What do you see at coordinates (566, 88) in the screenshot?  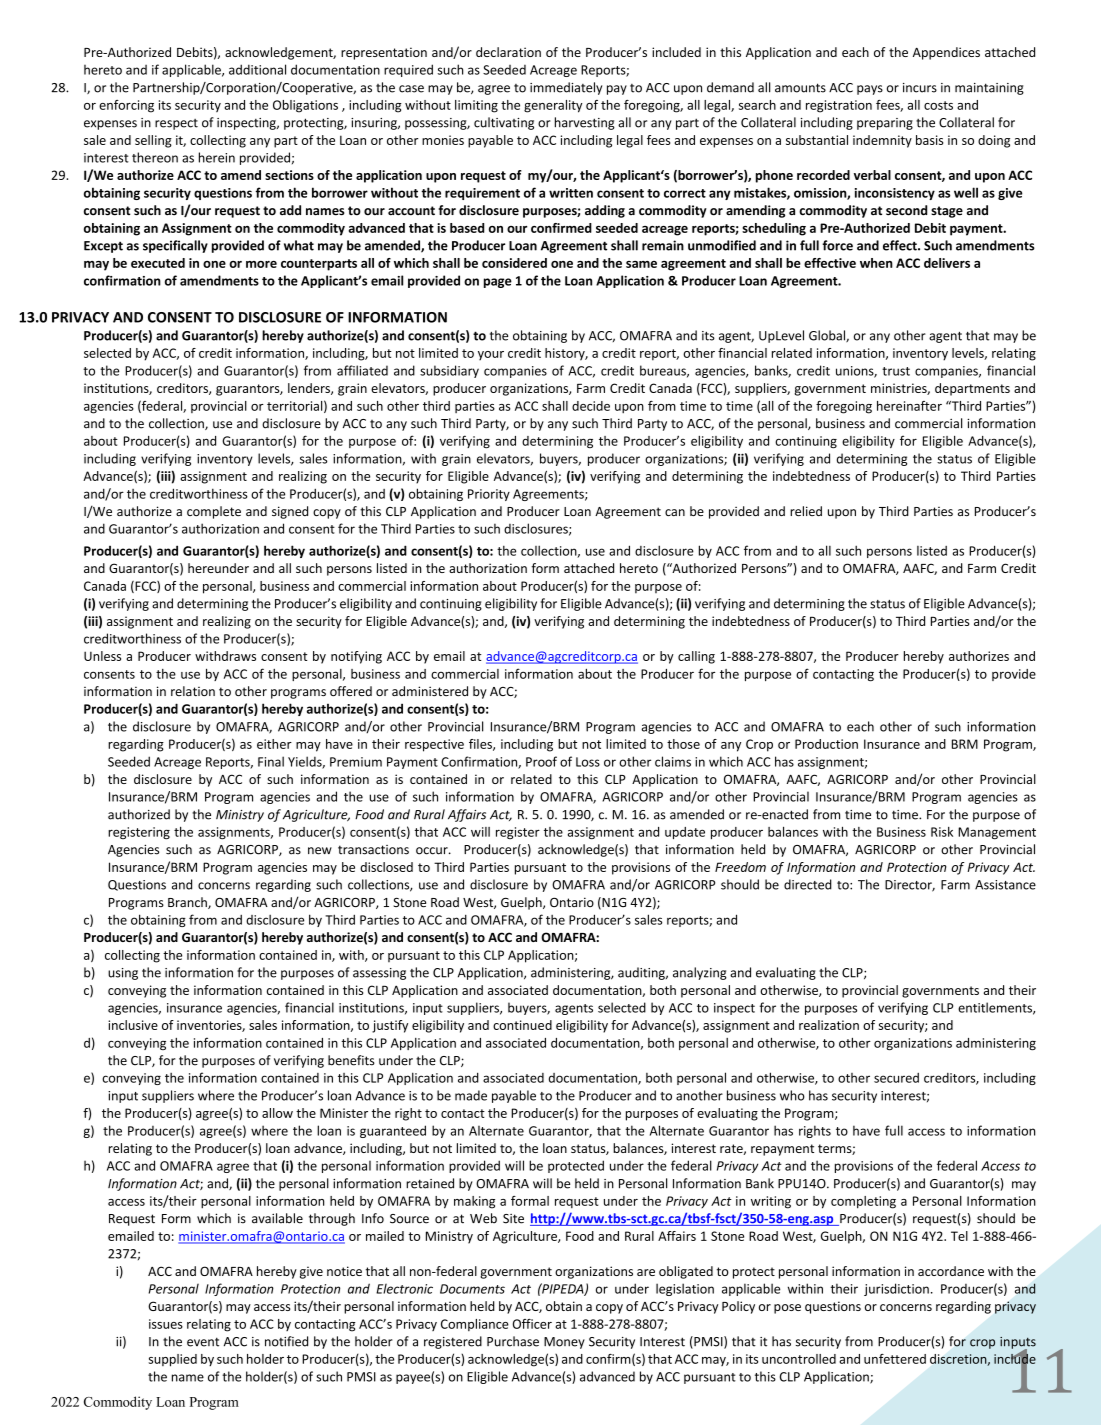 I see `immediately` at bounding box center [566, 88].
